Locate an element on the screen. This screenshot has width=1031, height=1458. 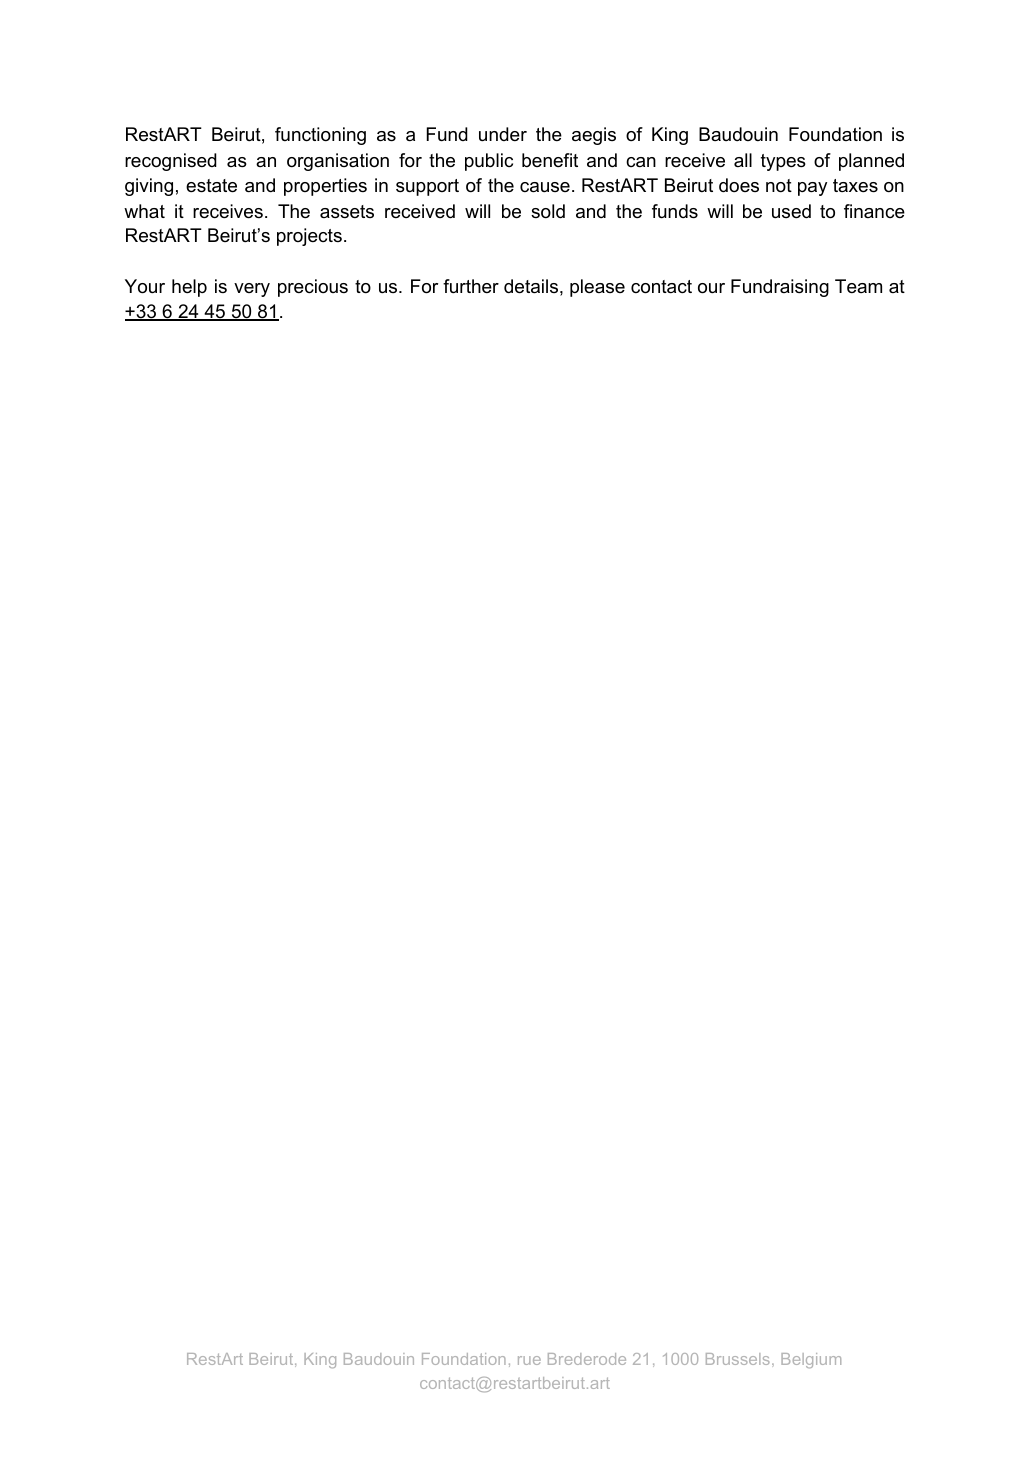
very is located at coordinates (252, 290).
